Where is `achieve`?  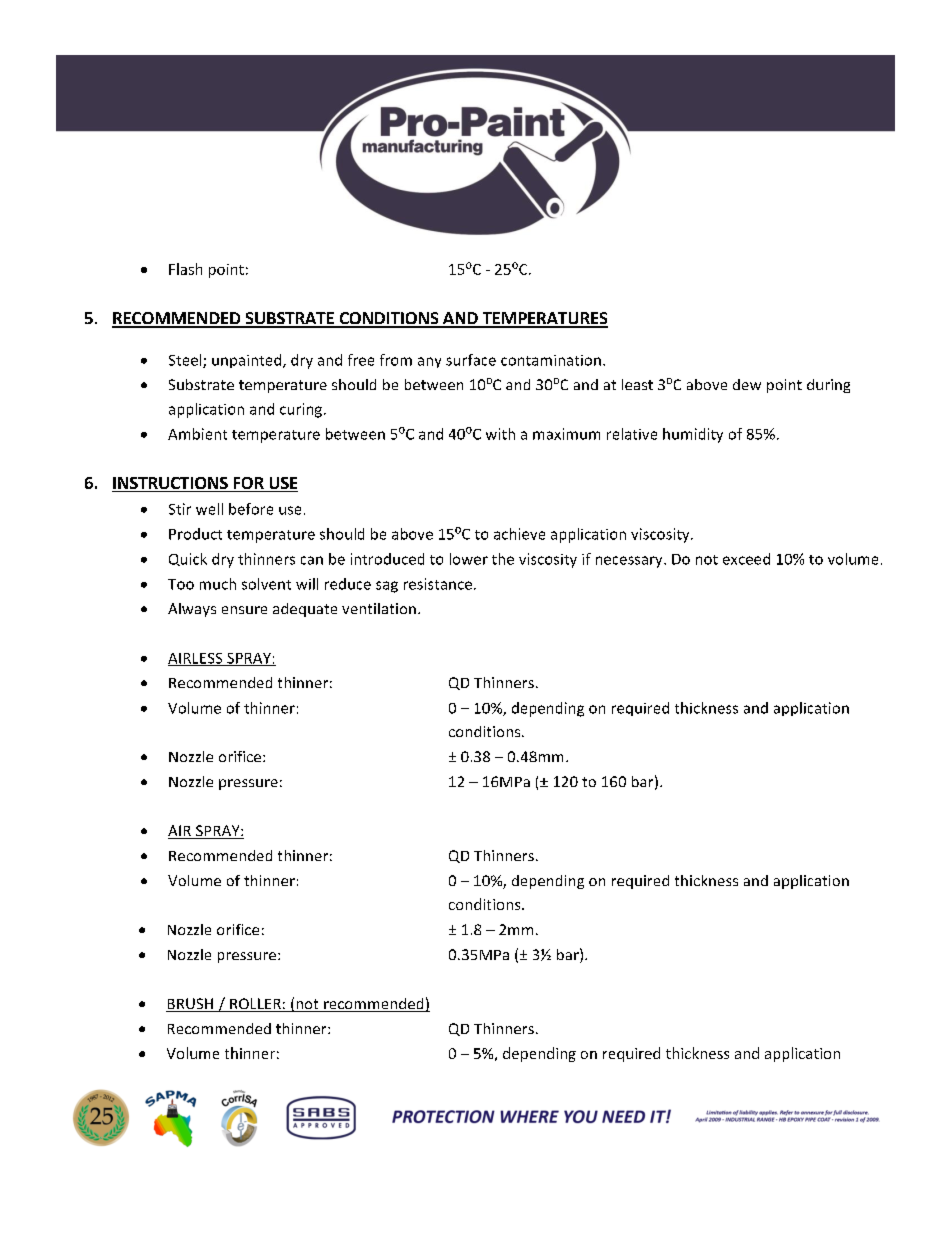 achieve is located at coordinates (519, 534).
